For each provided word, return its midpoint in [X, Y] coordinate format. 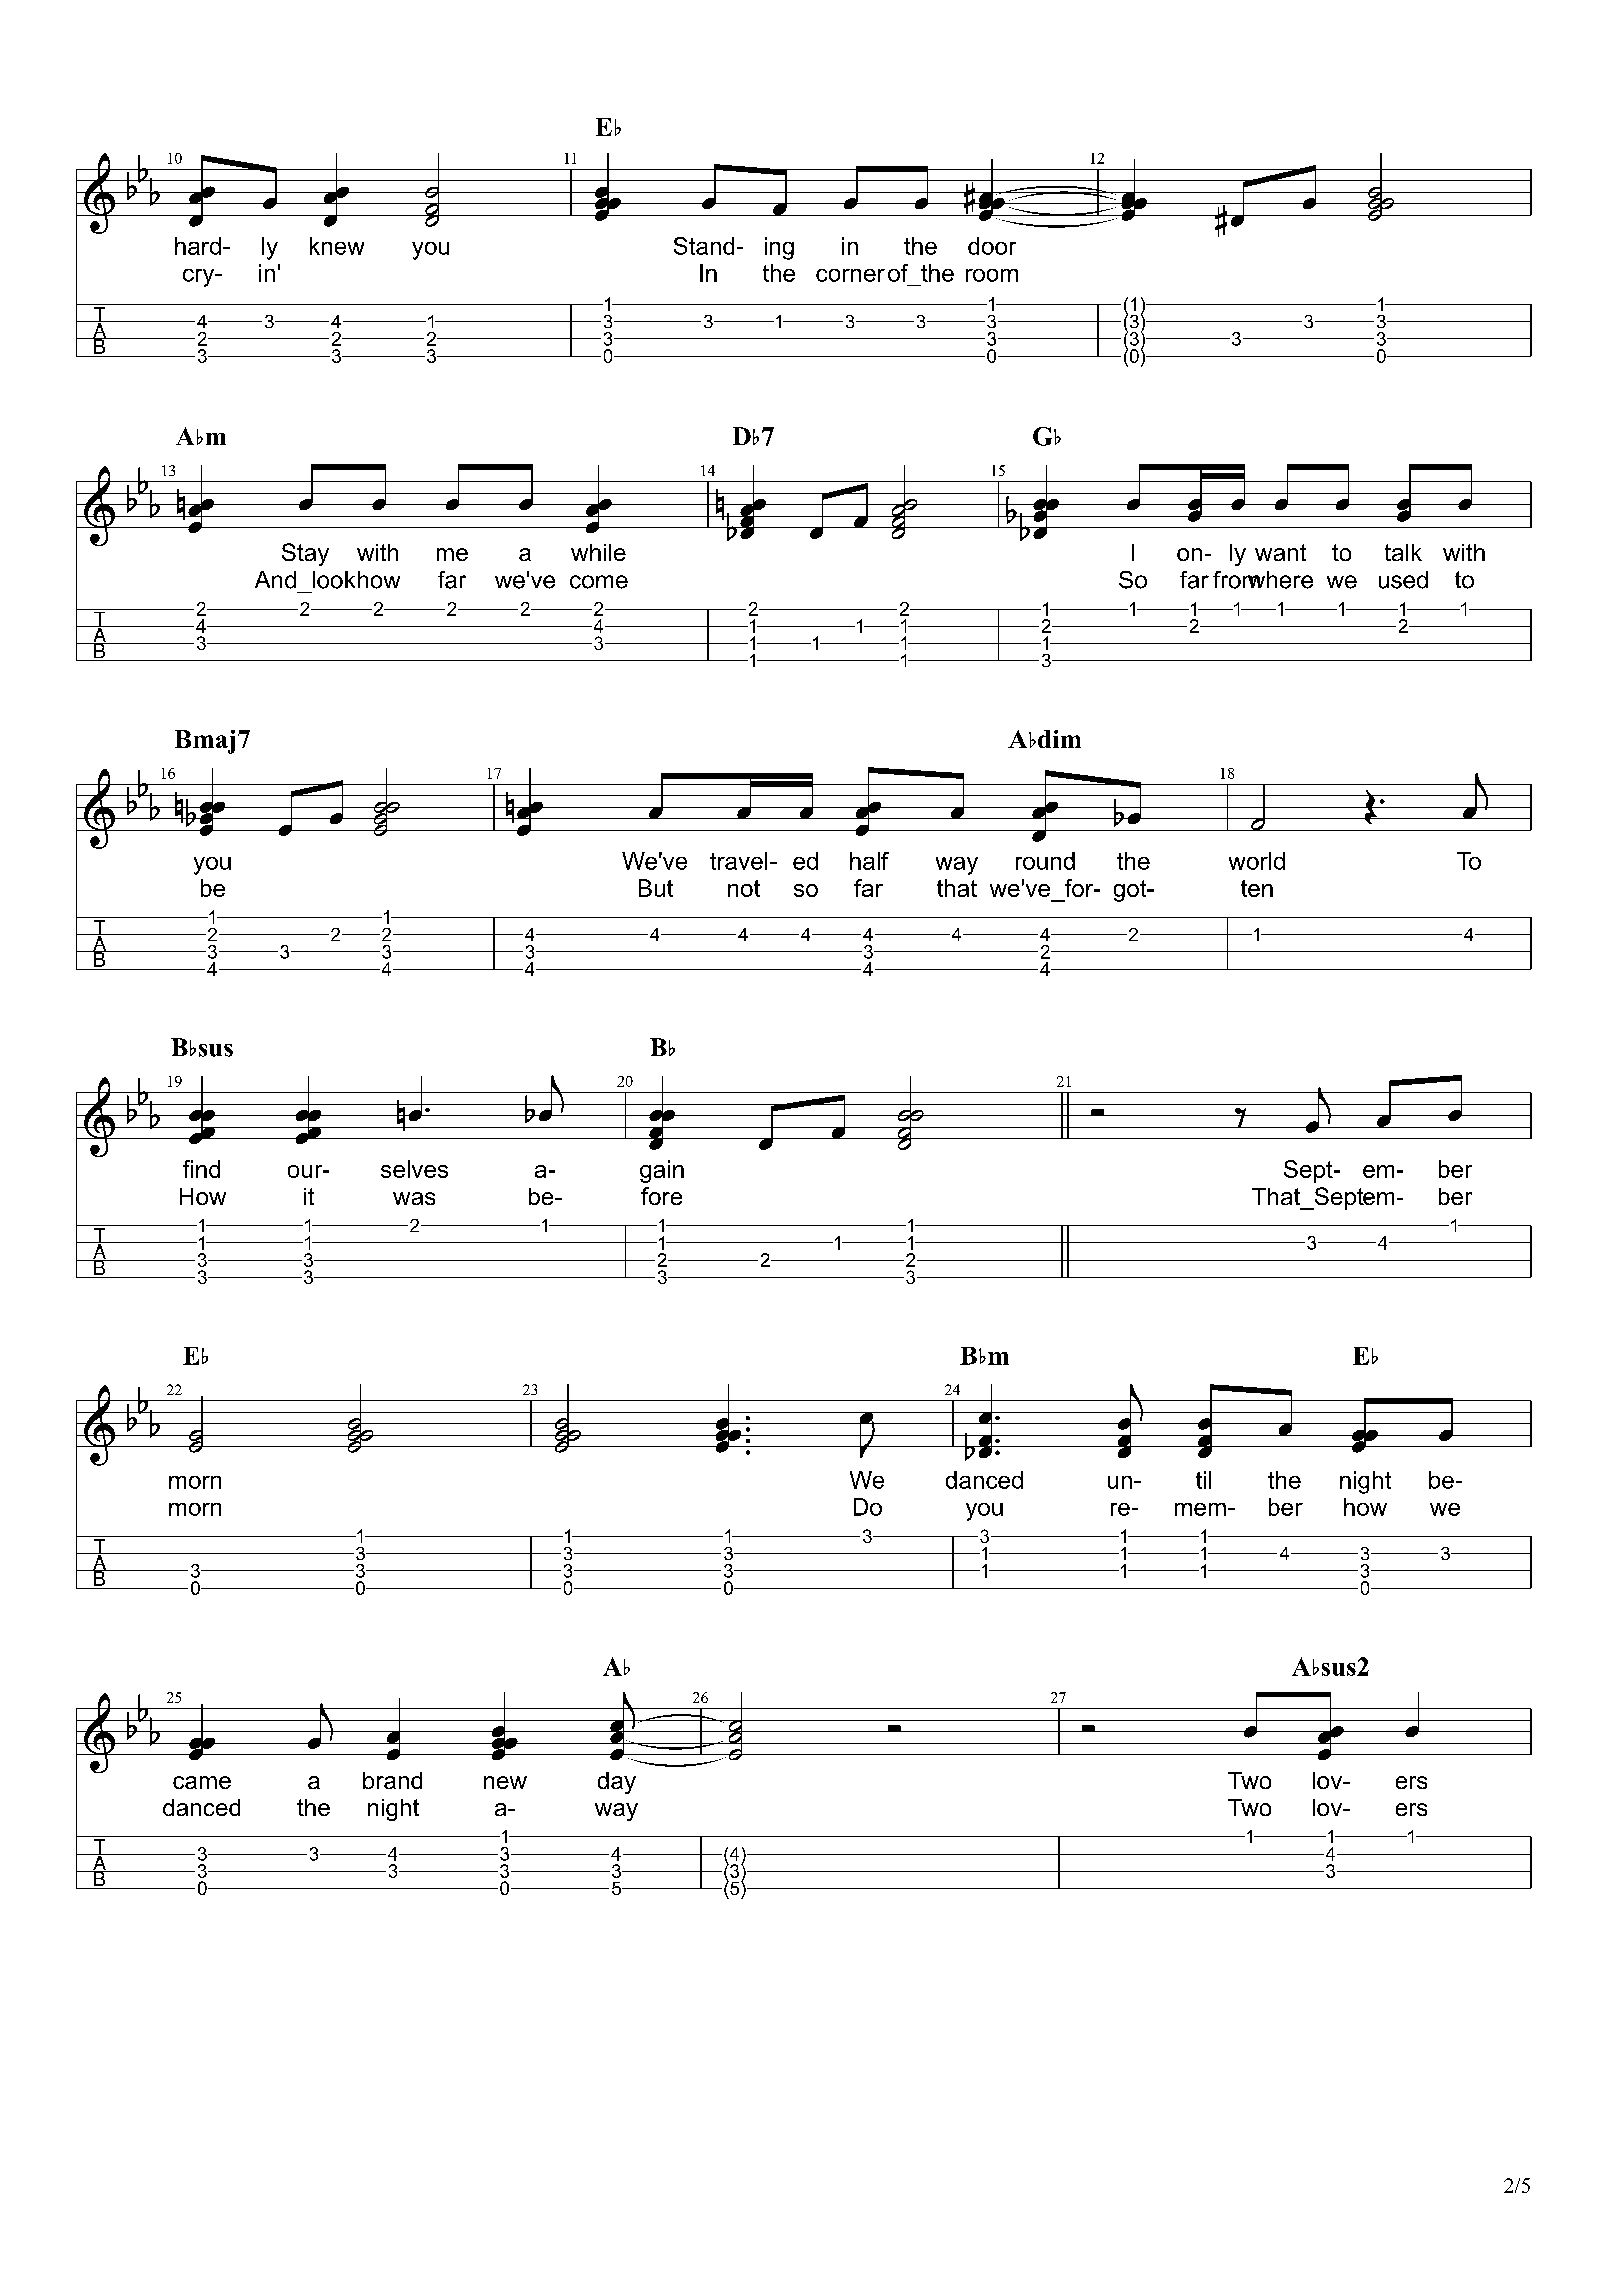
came [202, 1782]
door [992, 246]
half [869, 861]
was [414, 1198]
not [744, 888]
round [1045, 861]
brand [392, 1780]
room [992, 275]
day [617, 1783]
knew [337, 246]
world [1257, 861]
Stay [305, 554]
